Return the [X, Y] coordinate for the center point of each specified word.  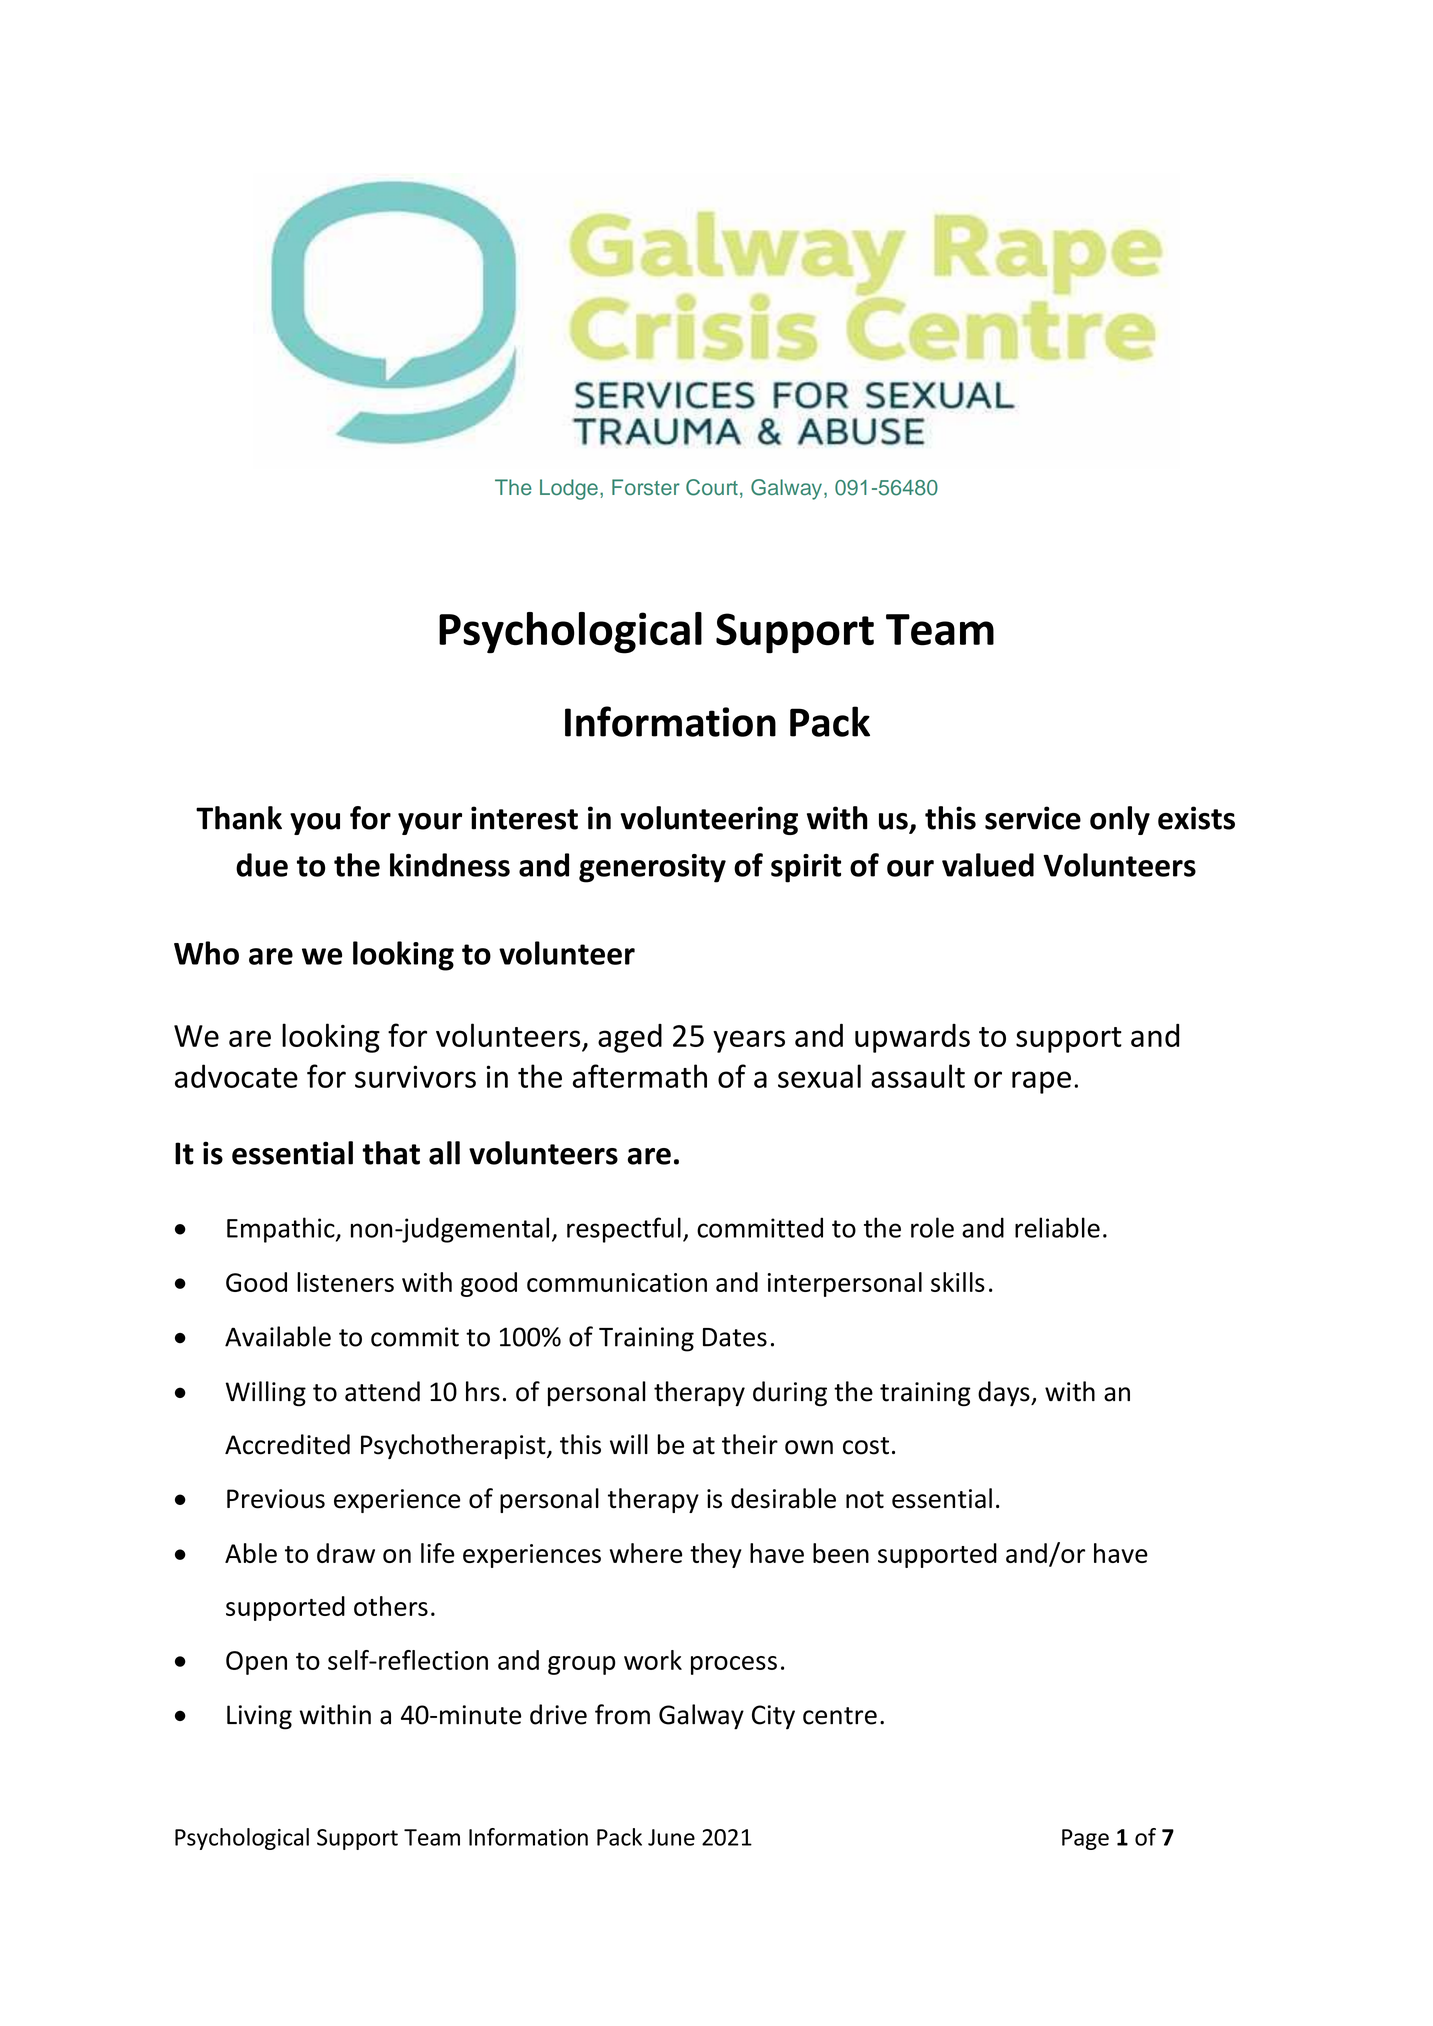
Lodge [569, 489]
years [749, 1041]
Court [712, 487]
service [1033, 818]
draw [346, 1553]
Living [259, 1717]
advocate [236, 1076]
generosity [652, 868]
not [865, 1500]
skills [958, 1282]
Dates [735, 1337]
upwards [912, 1038]
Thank [239, 818]
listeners [345, 1282]
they [716, 1555]
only [1120, 820]
